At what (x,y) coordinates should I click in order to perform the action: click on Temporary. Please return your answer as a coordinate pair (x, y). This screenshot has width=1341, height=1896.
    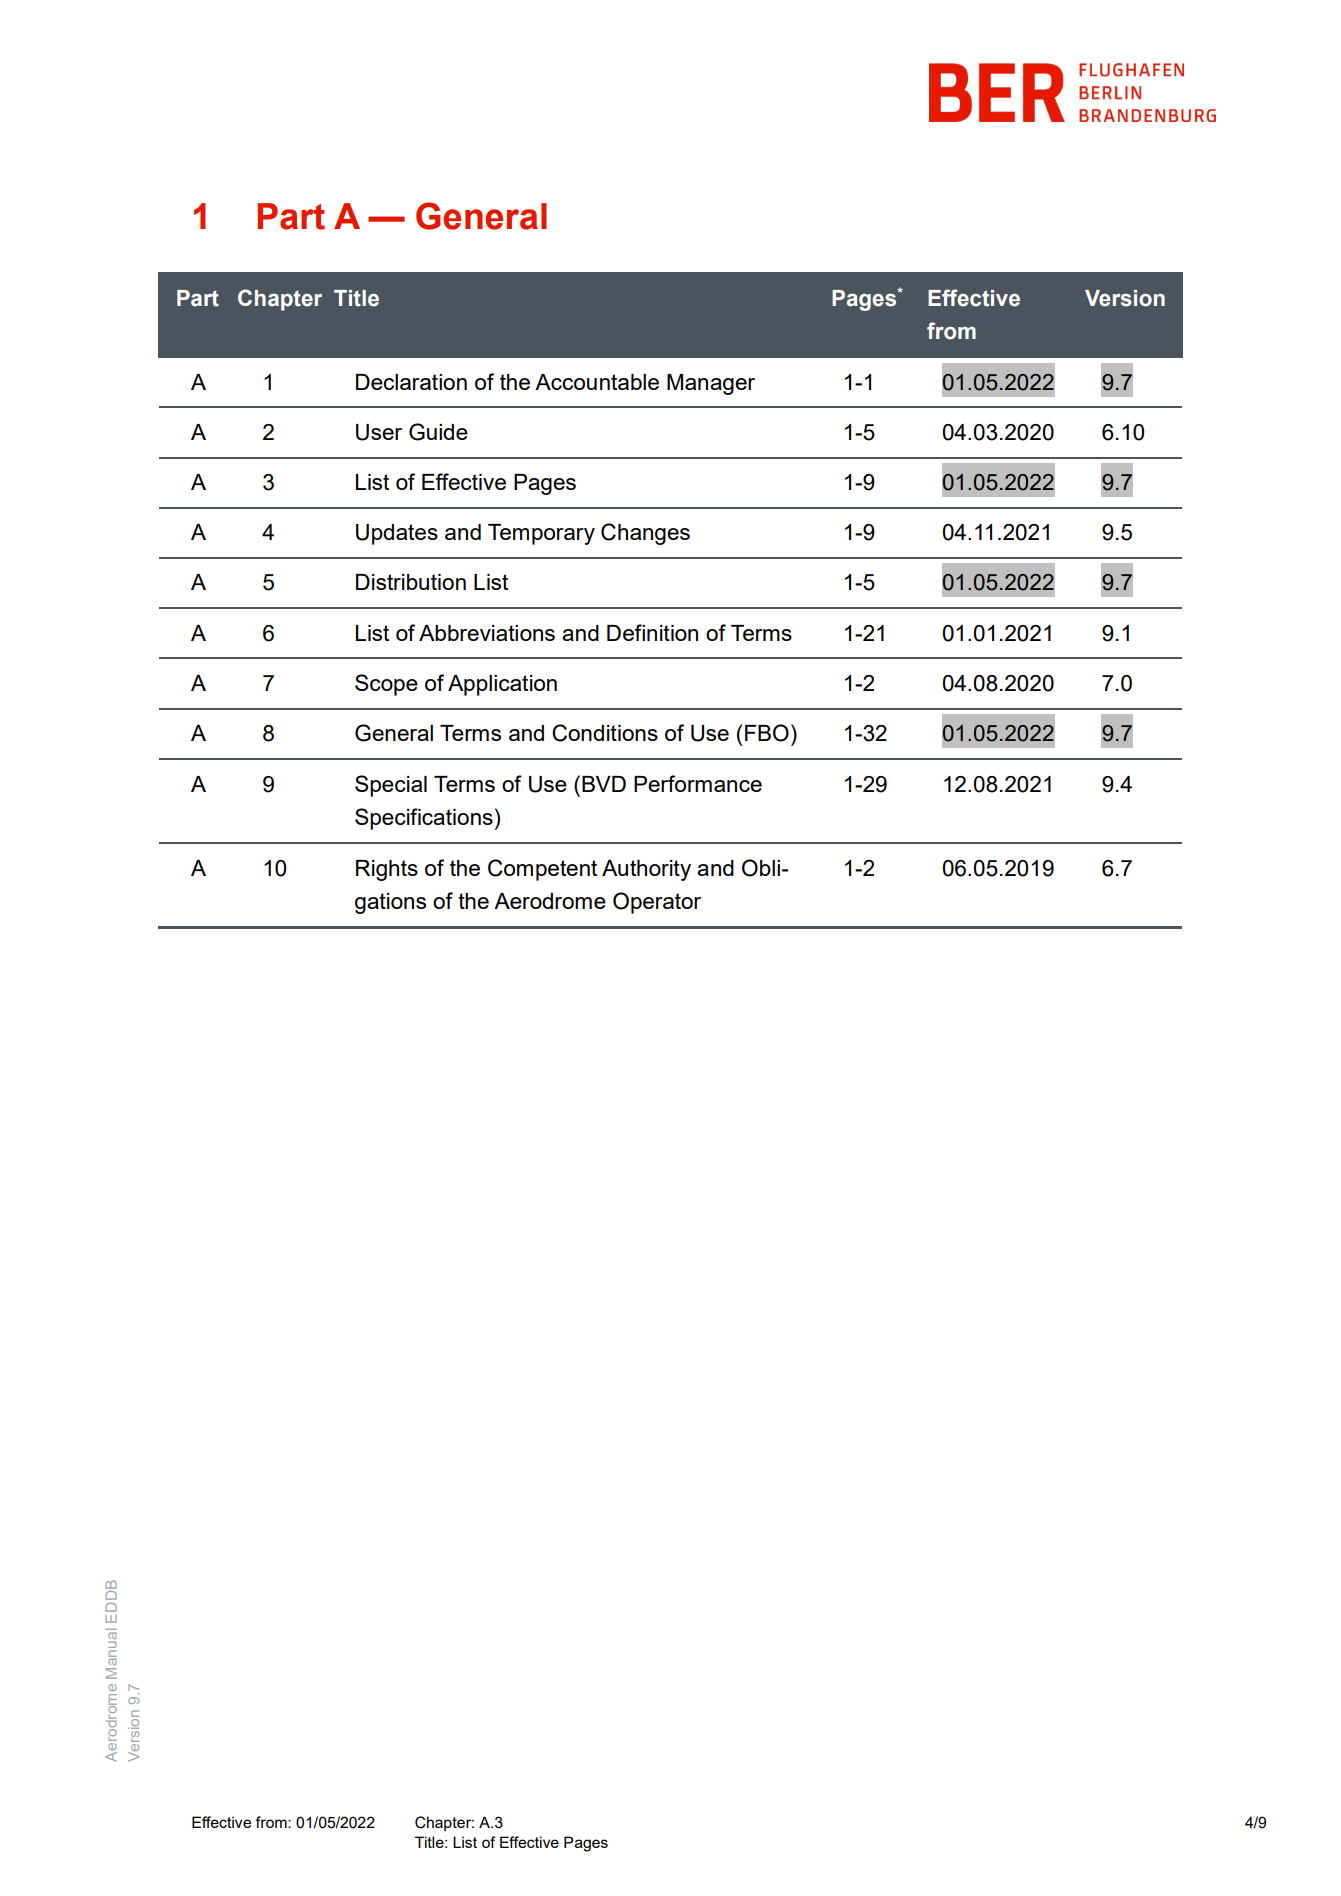
    Looking at the image, I should click on (541, 534).
